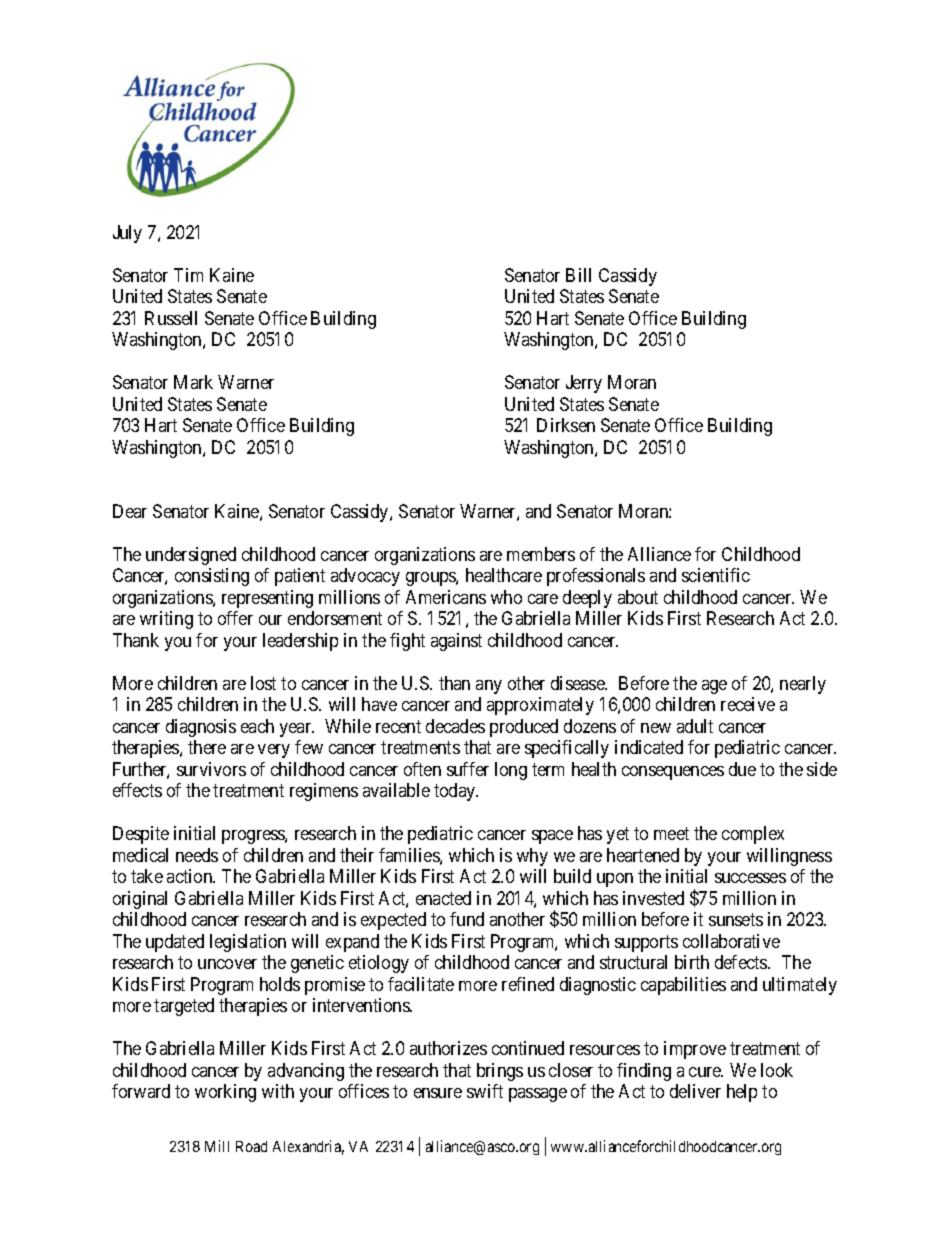  What do you see at coordinates (191, 556) in the page?
I see `undersigned` at bounding box center [191, 556].
